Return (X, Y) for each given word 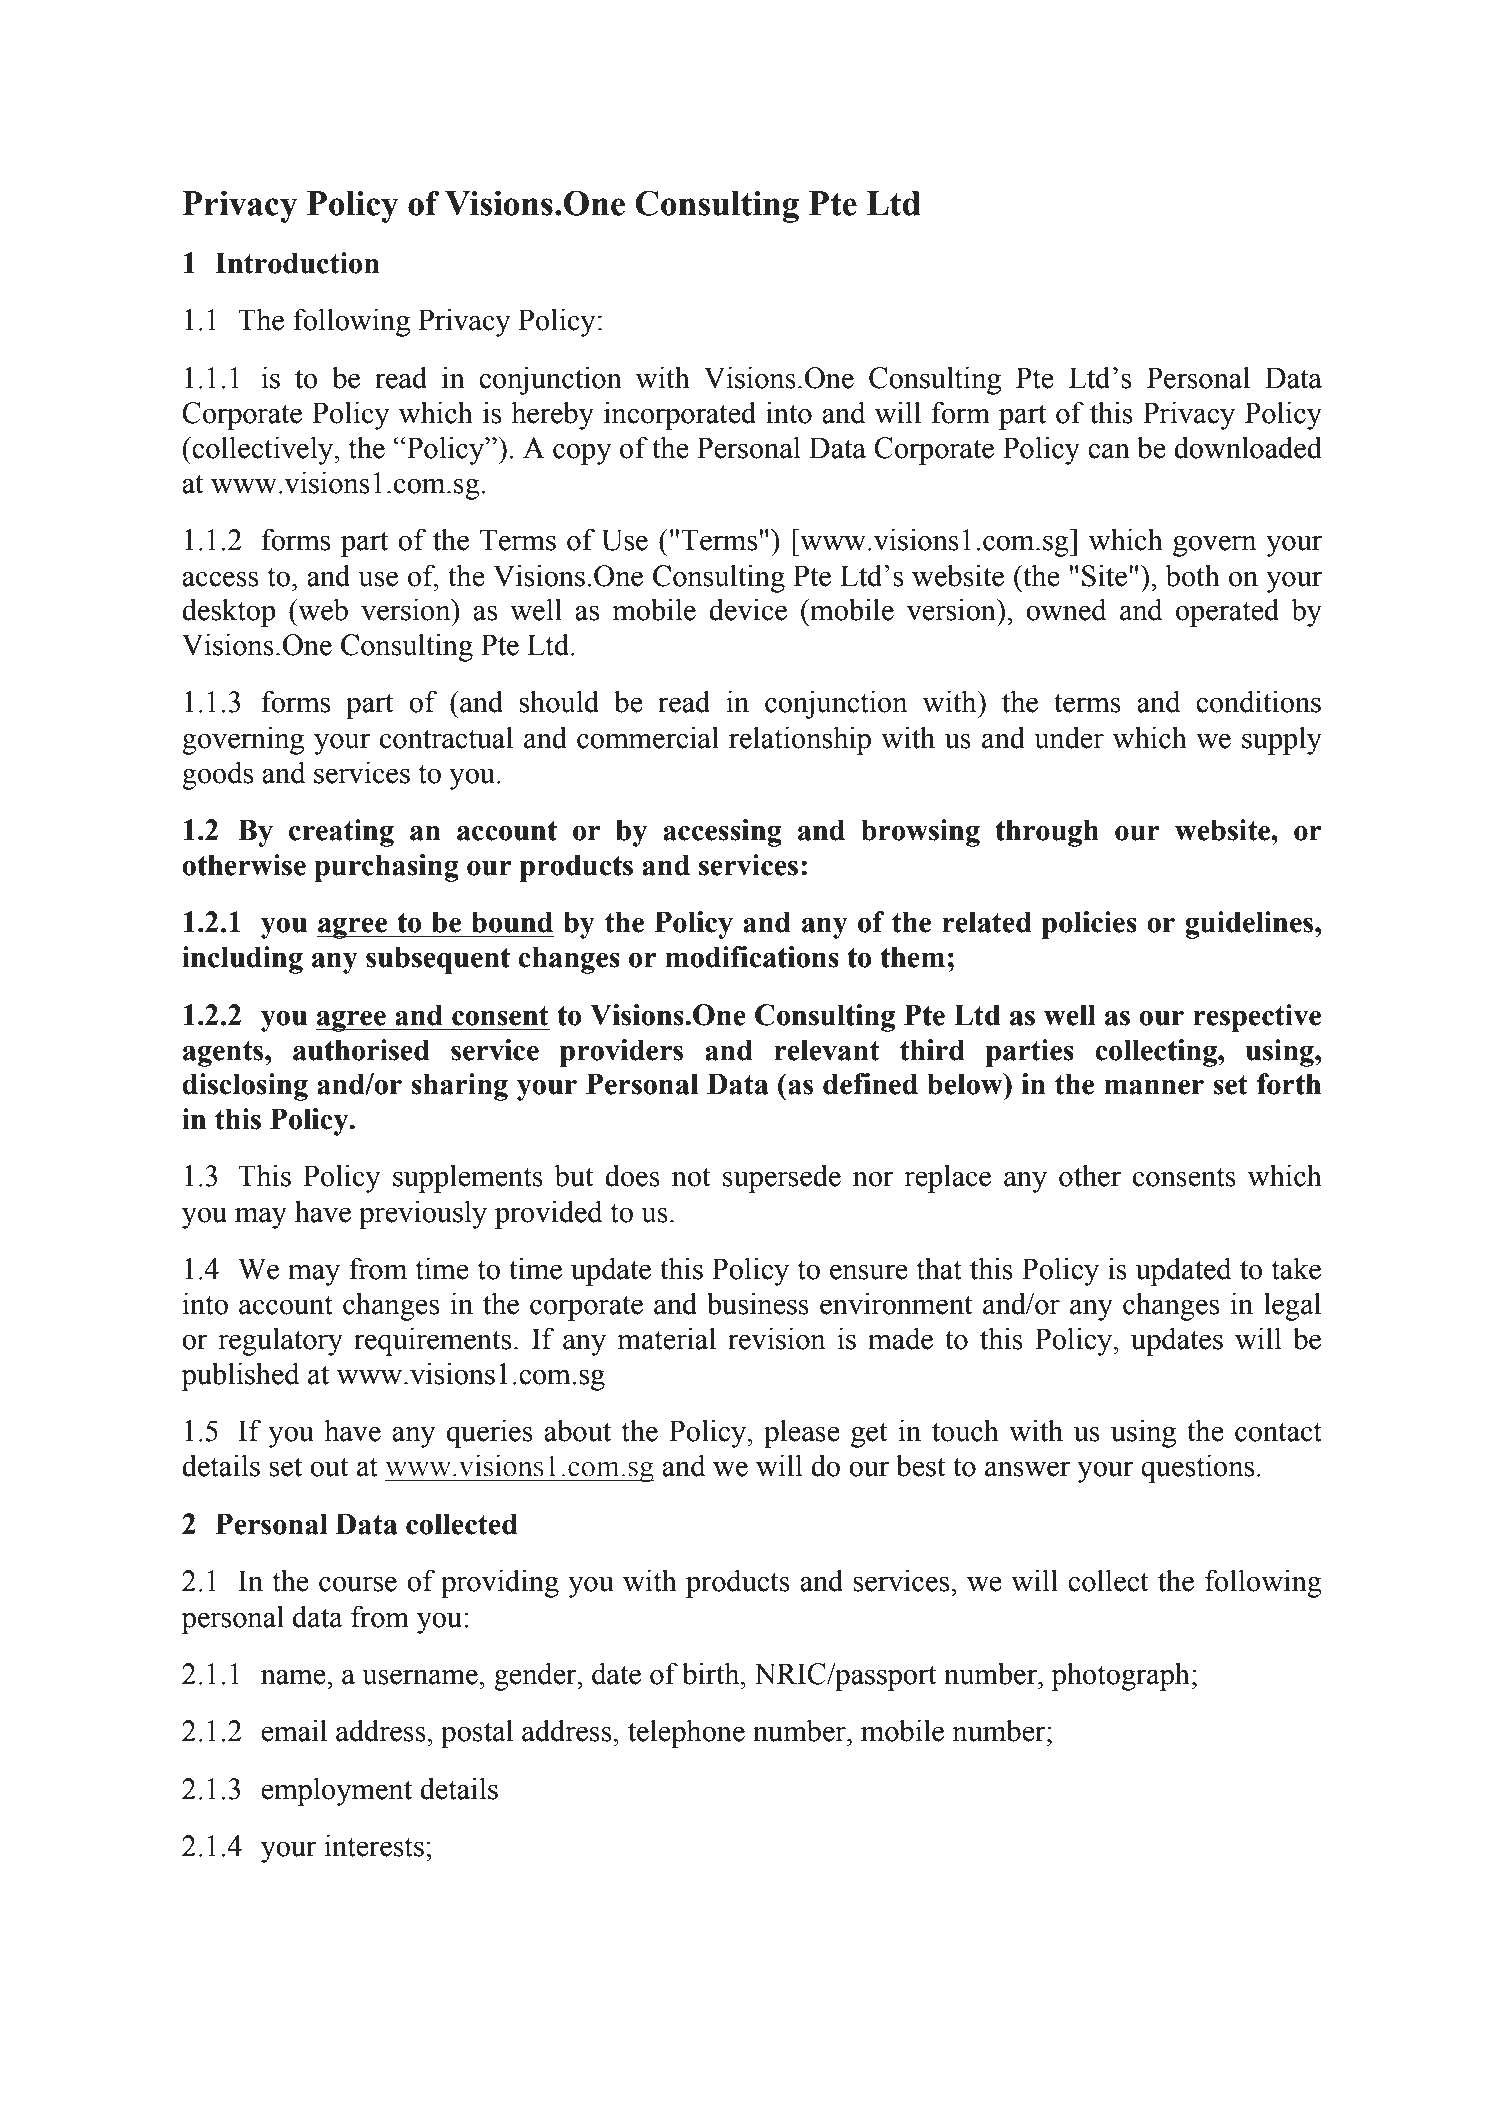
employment (336, 1791)
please (802, 1433)
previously (423, 1214)
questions (1197, 1468)
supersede (782, 1178)
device (748, 609)
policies (1089, 925)
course (358, 1584)
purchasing (386, 868)
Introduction (297, 263)
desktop (229, 612)
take (1296, 1268)
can (1109, 451)
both (1192, 575)
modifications (752, 957)
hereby (552, 415)
